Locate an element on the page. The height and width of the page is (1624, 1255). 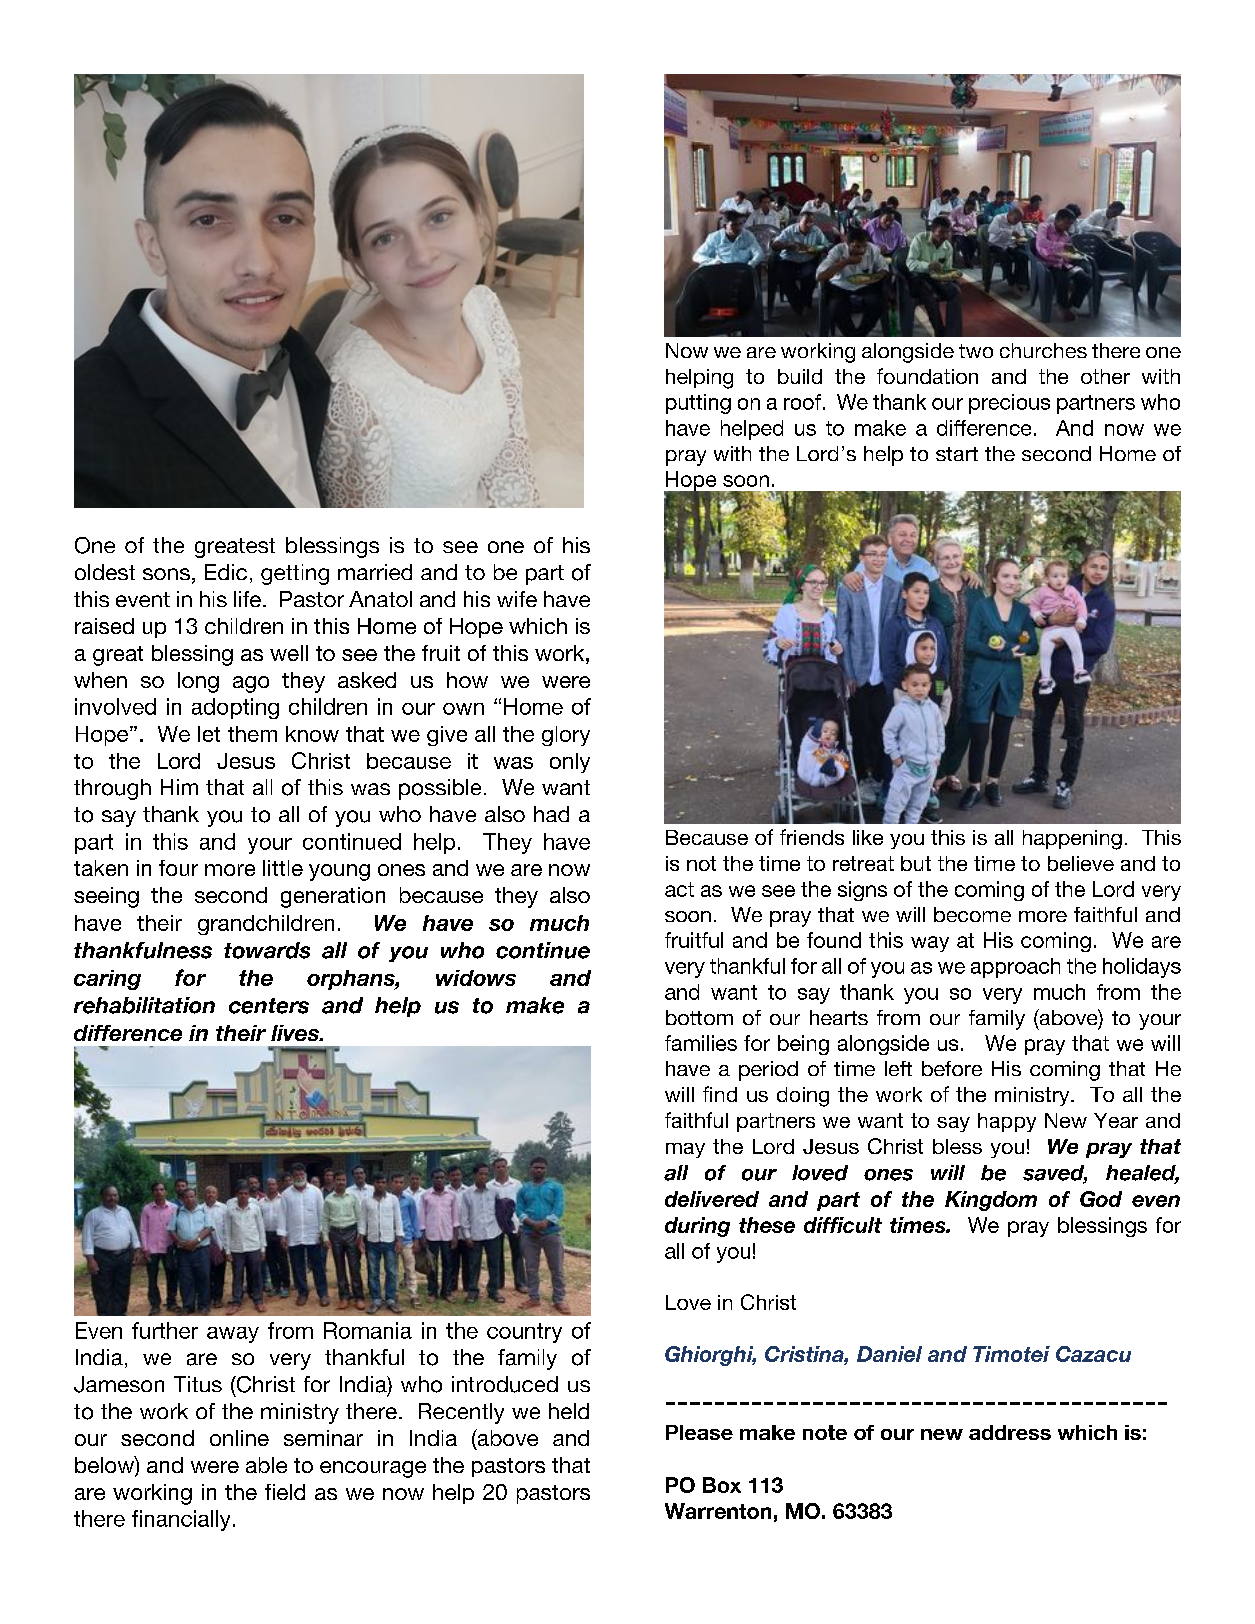
sons is located at coordinates (166, 574).
